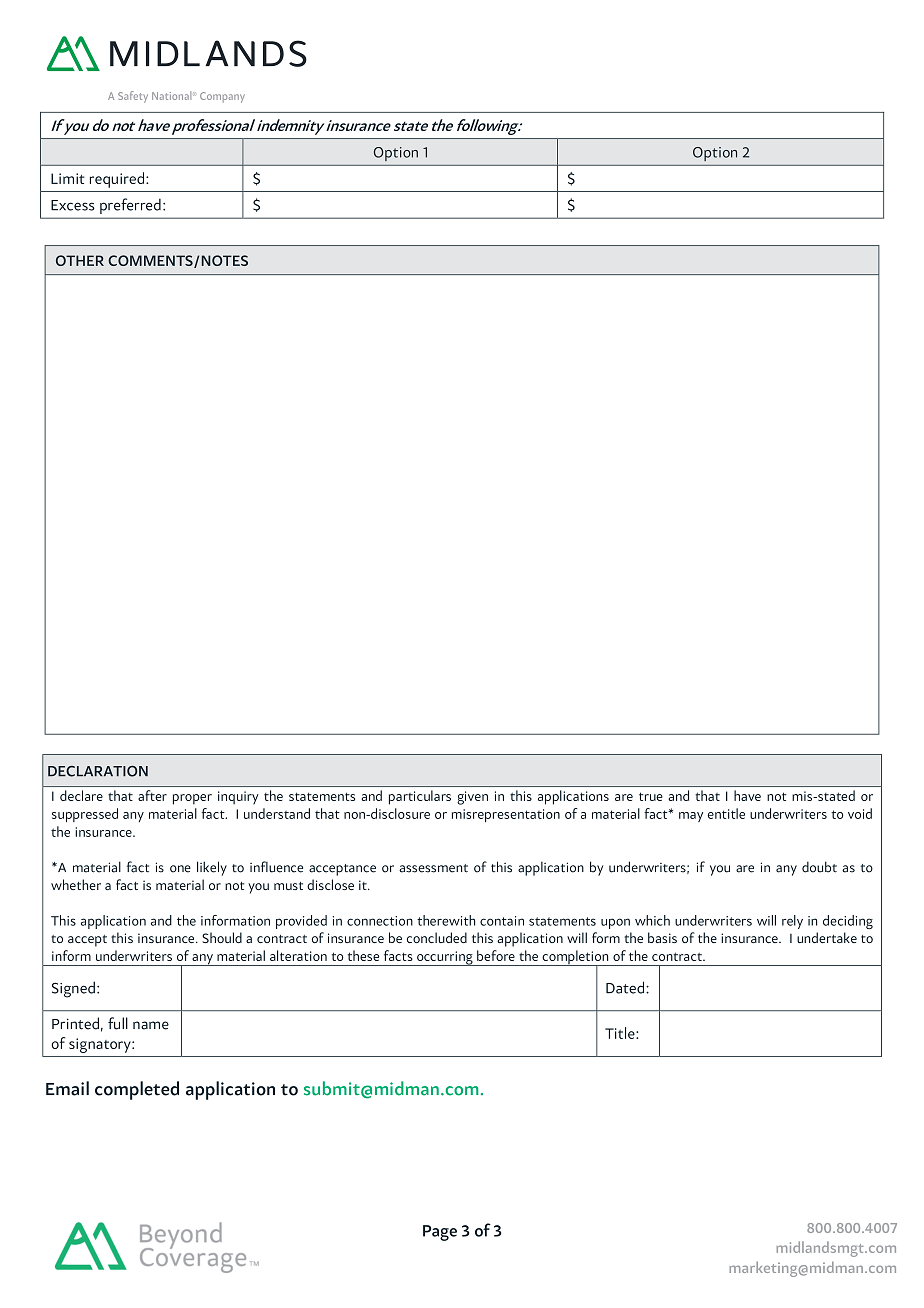 This screenshot has width=924, height=1308. Describe the element at coordinates (440, 1233) in the screenshot. I see `Page` at that location.
